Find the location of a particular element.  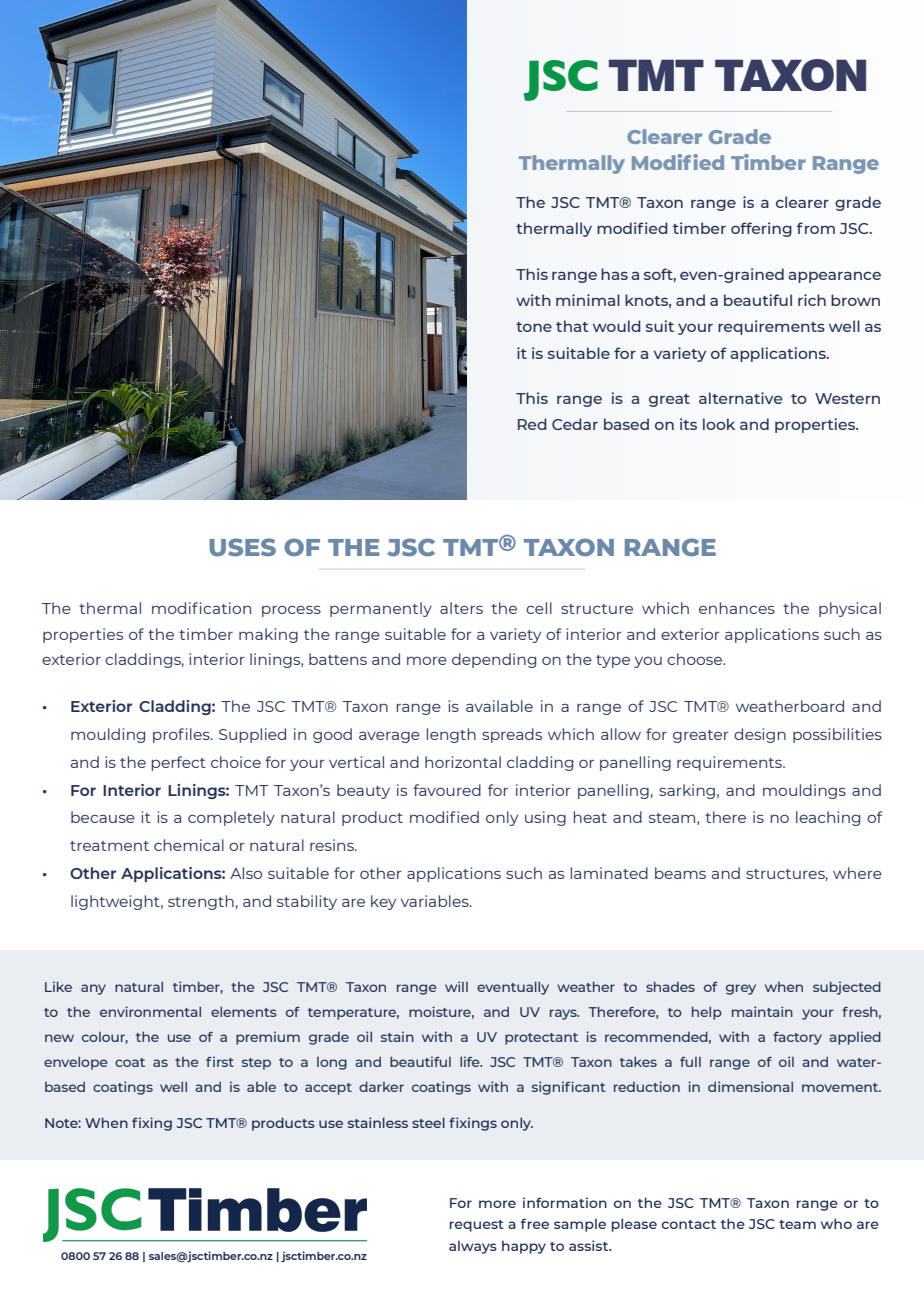

profiles is located at coordinates (182, 735).
